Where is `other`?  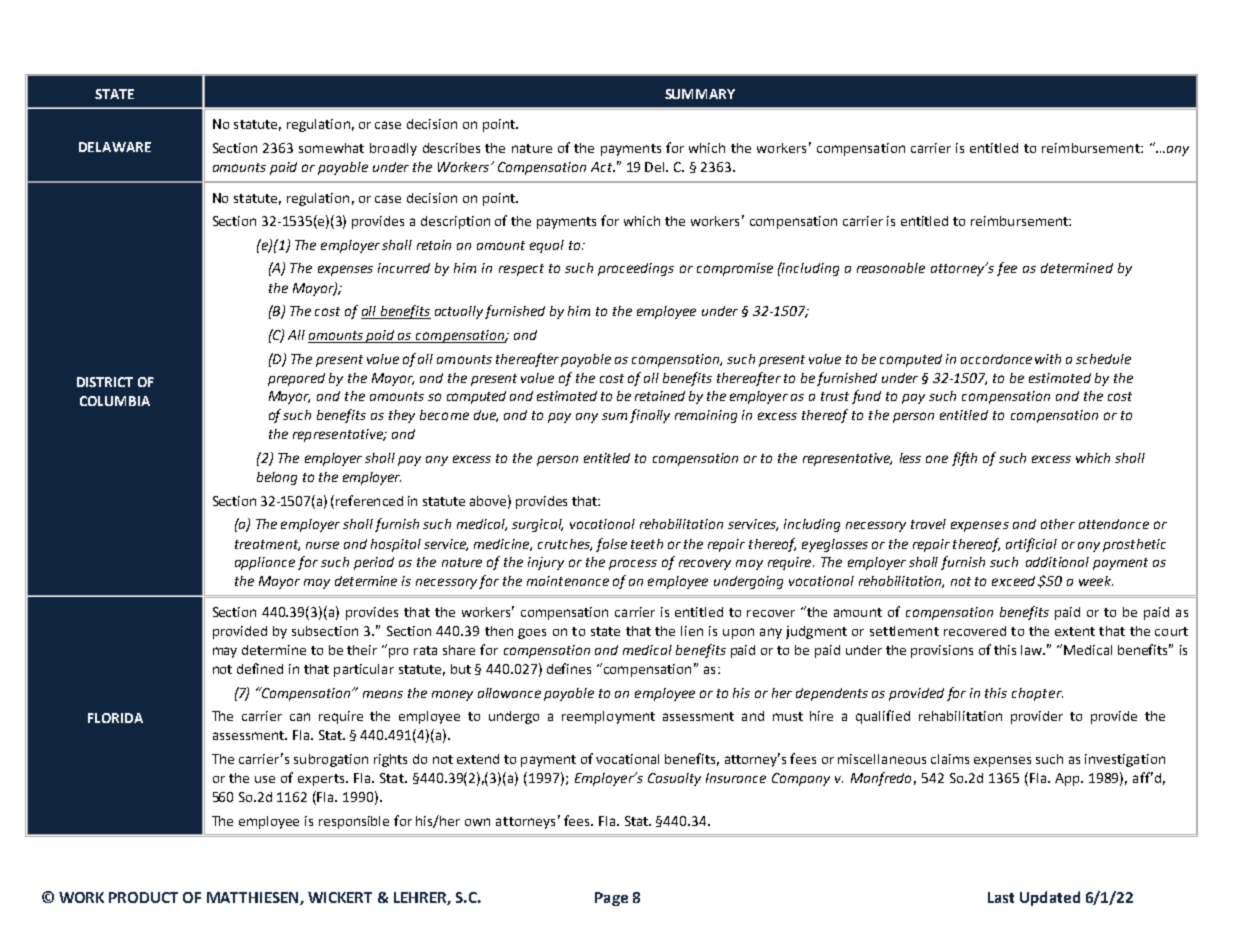 other is located at coordinates (1058, 524).
